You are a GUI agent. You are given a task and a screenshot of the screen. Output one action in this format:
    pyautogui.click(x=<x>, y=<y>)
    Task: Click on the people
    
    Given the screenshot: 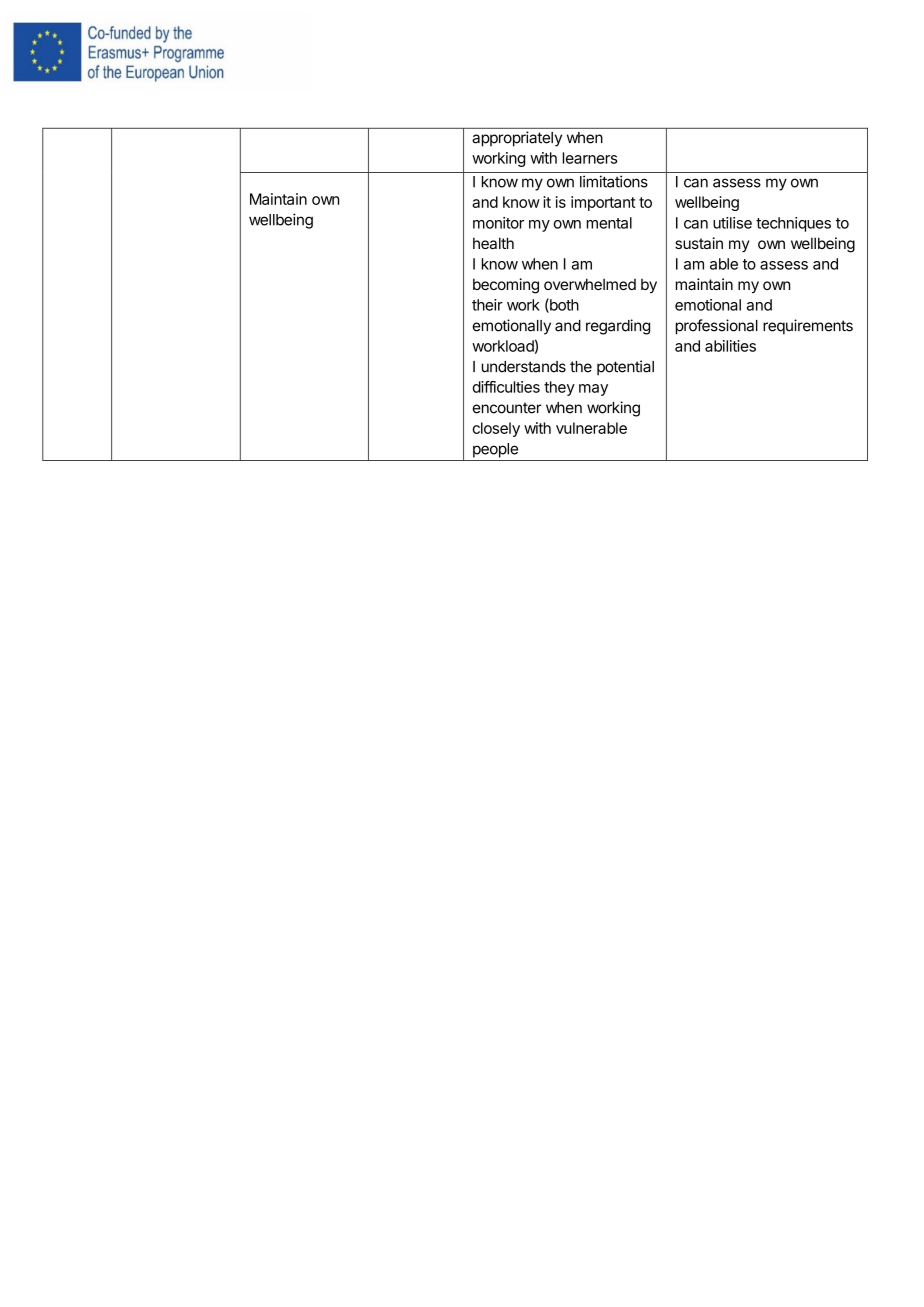 What is the action you would take?
    pyautogui.click(x=495, y=450)
